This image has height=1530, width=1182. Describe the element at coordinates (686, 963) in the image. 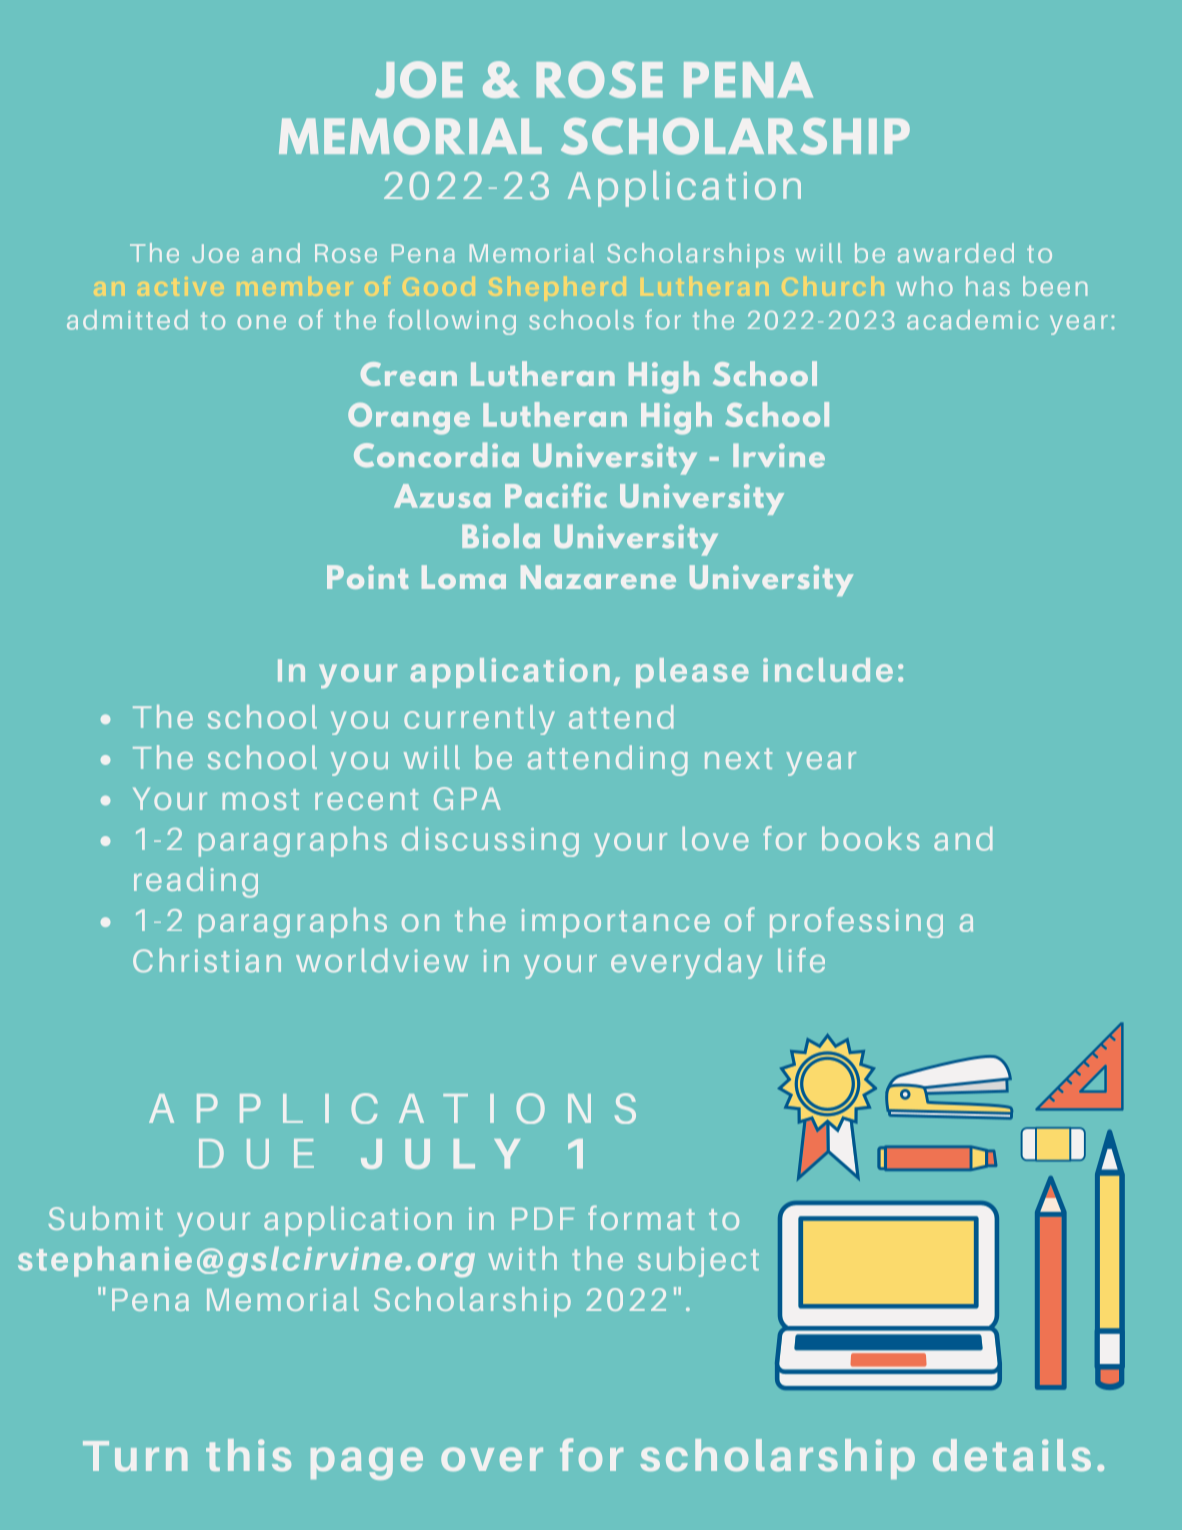

I see `everyday` at that location.
